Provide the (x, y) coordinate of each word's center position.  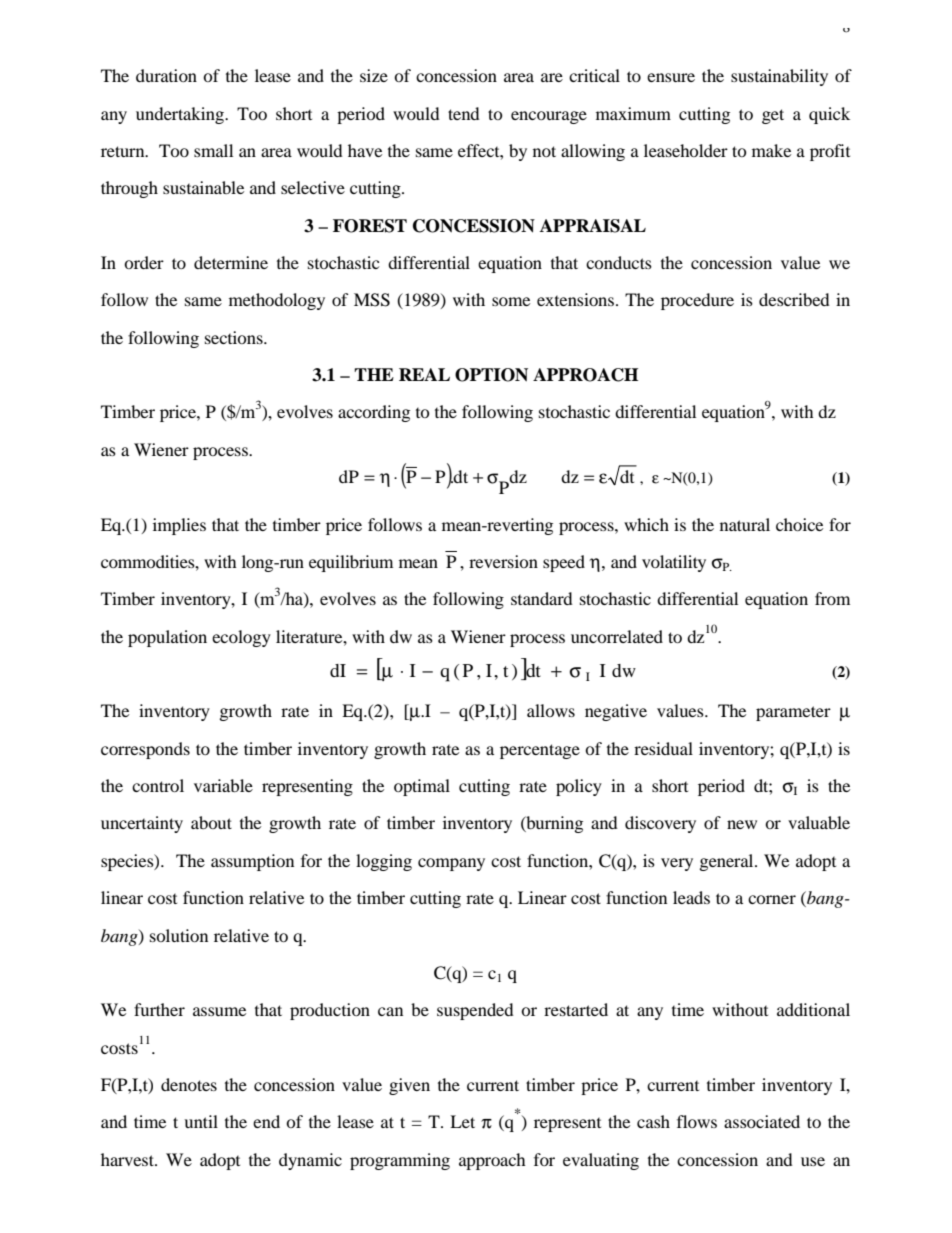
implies (179, 526)
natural (745, 524)
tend (464, 113)
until (201, 1121)
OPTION (491, 375)
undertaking (181, 115)
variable (223, 785)
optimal (422, 787)
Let (462, 1121)
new (742, 824)
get (773, 116)
